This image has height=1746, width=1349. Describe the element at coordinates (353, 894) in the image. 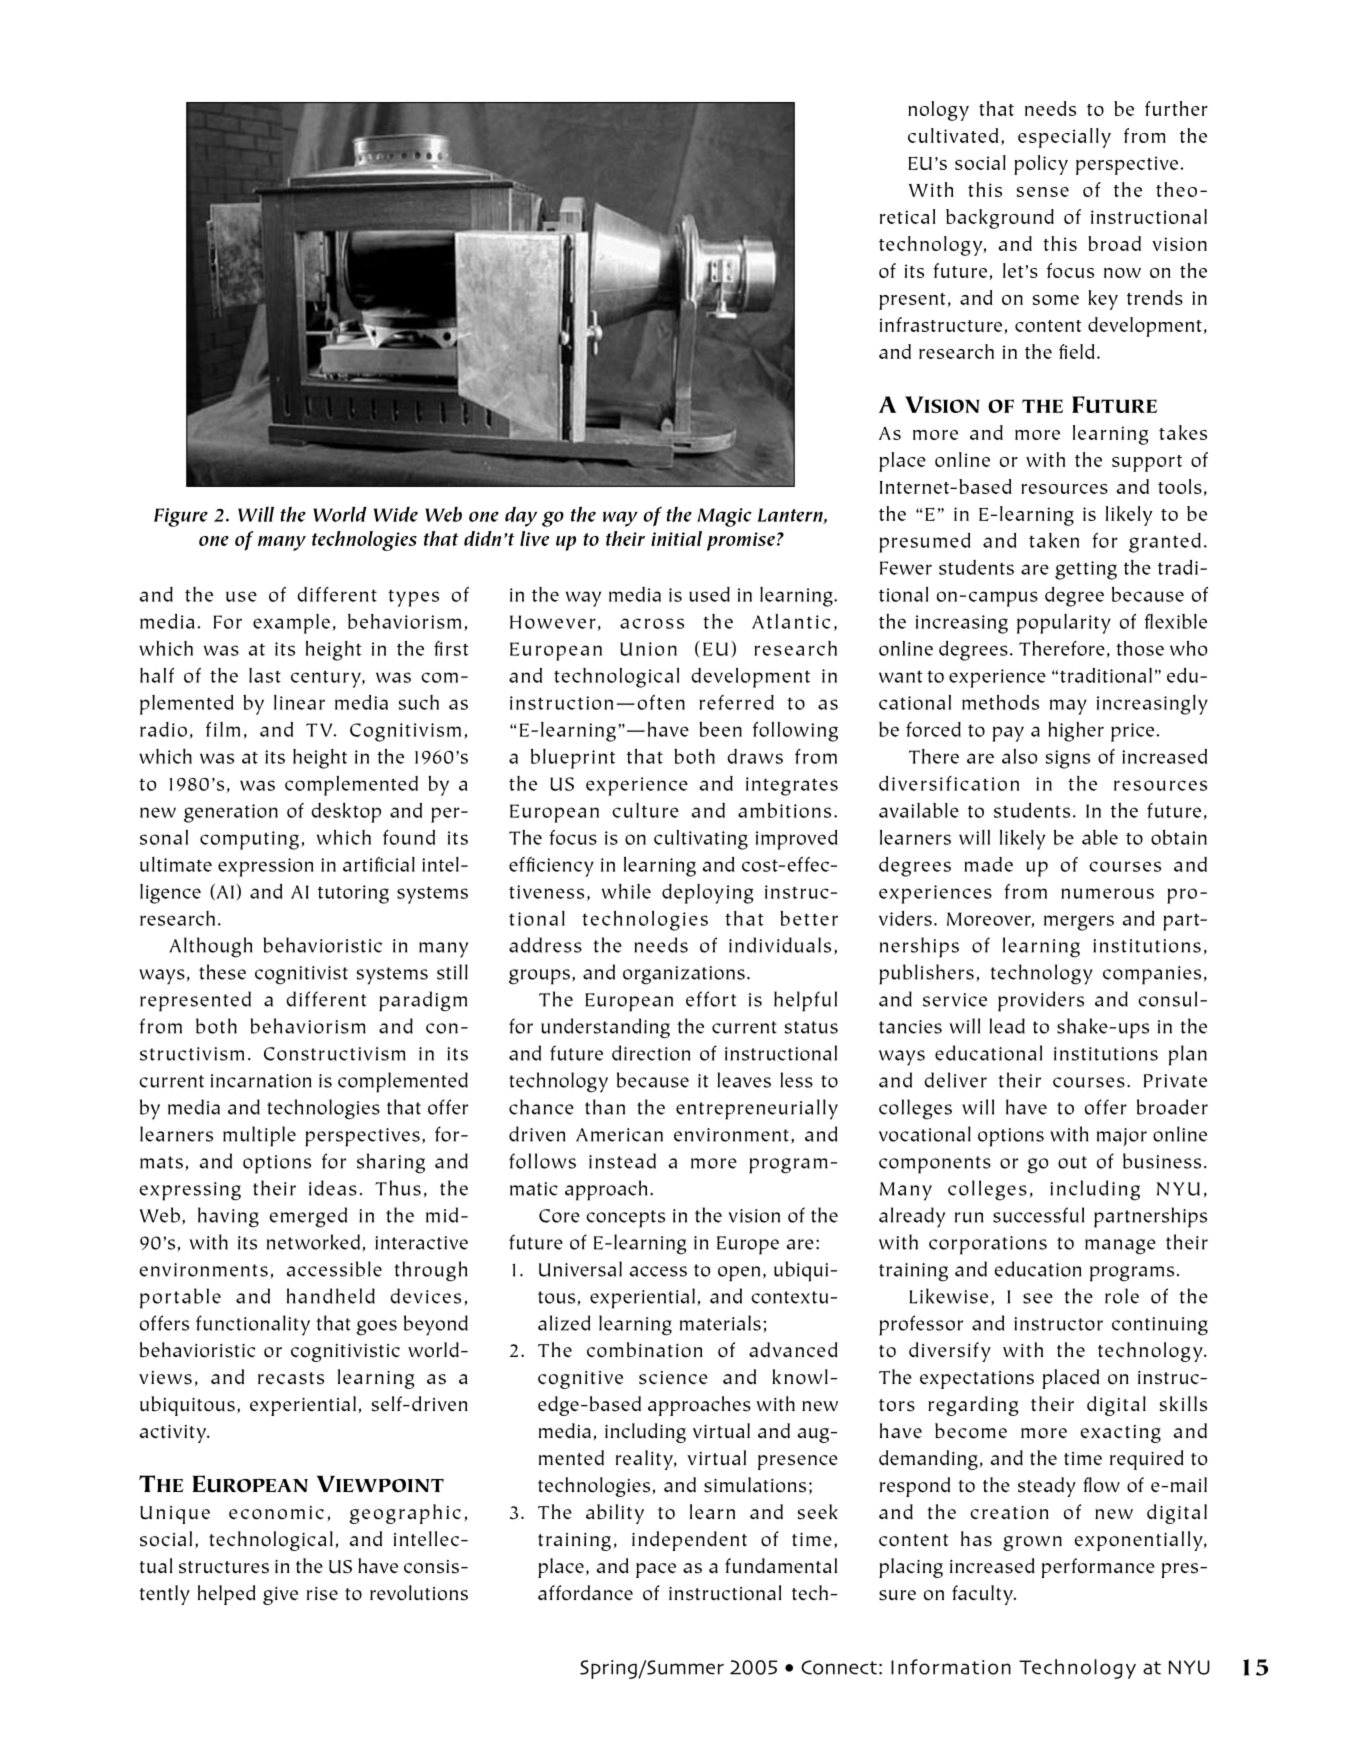

I see `tutoring` at that location.
